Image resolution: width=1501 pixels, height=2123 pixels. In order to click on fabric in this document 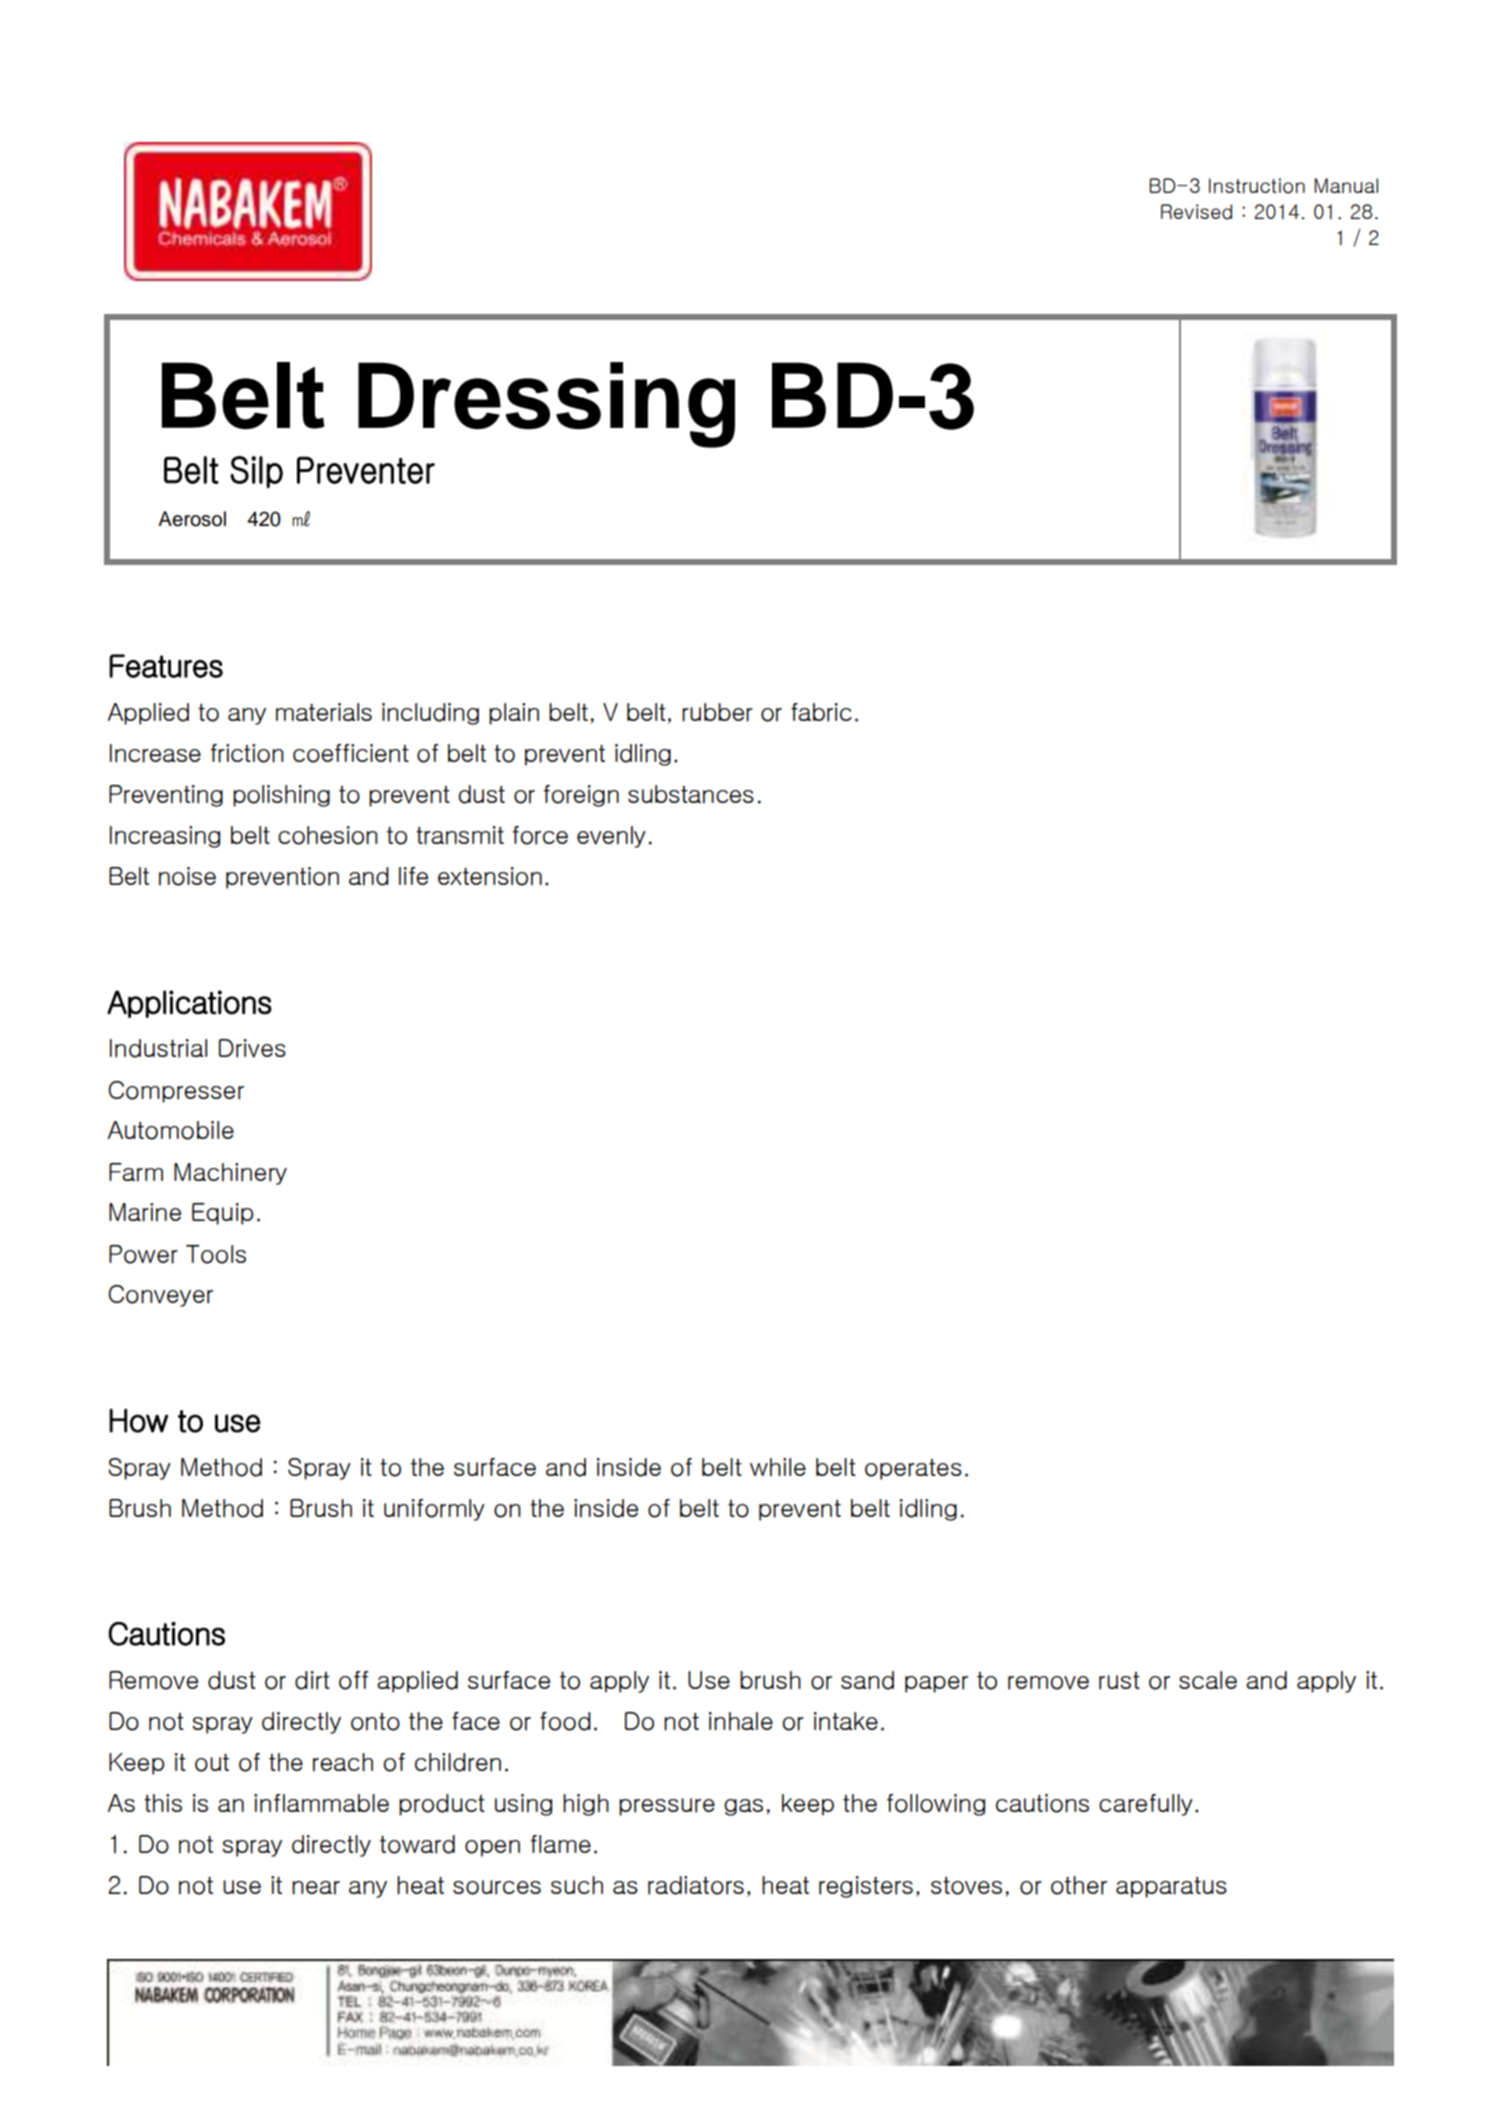, I will do `click(821, 712)`.
